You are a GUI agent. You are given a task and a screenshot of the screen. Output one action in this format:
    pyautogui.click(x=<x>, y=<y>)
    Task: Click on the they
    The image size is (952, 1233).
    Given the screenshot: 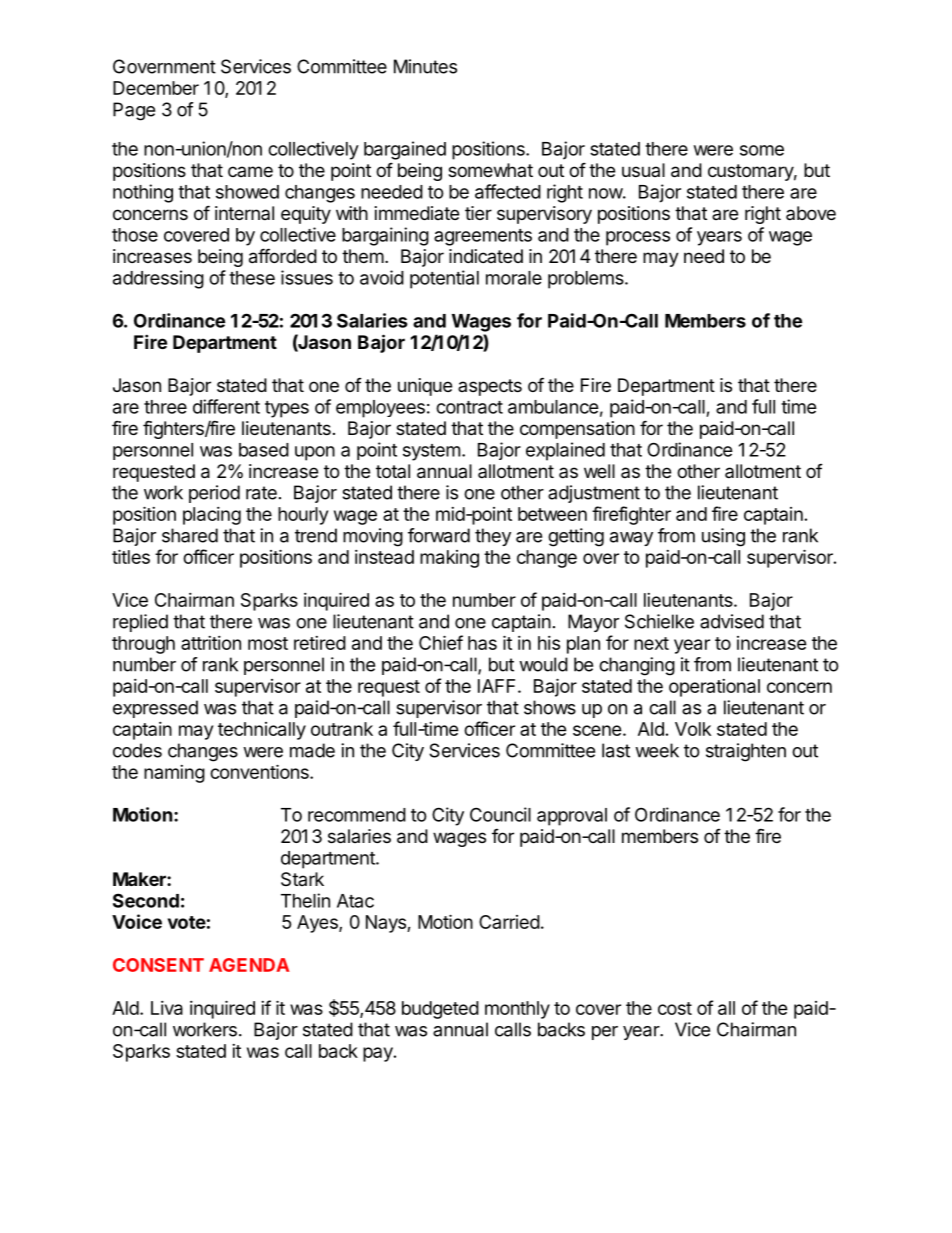 What is the action you would take?
    pyautogui.click(x=493, y=537)
